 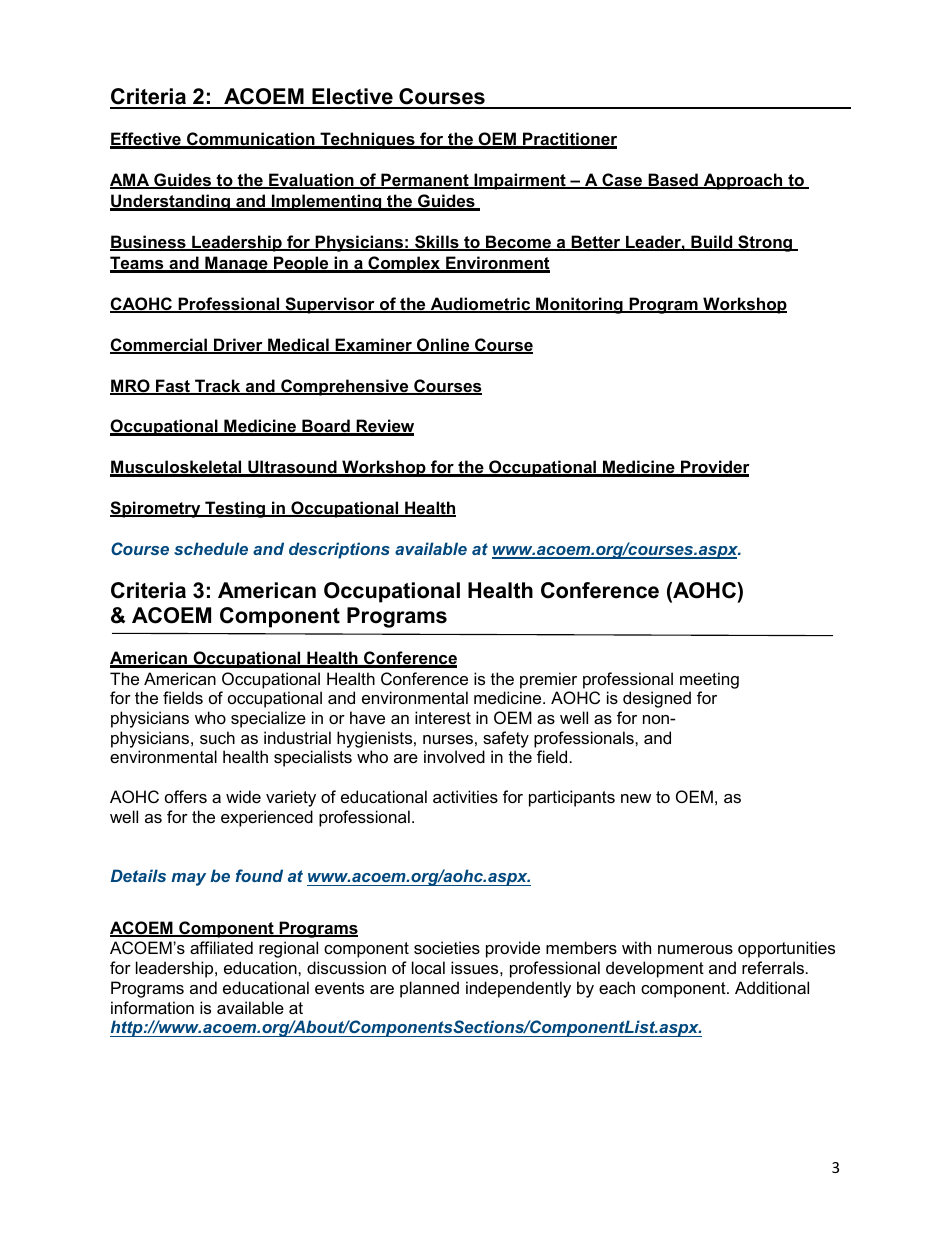 What do you see at coordinates (695, 949) in the screenshot?
I see `numerous` at bounding box center [695, 949].
